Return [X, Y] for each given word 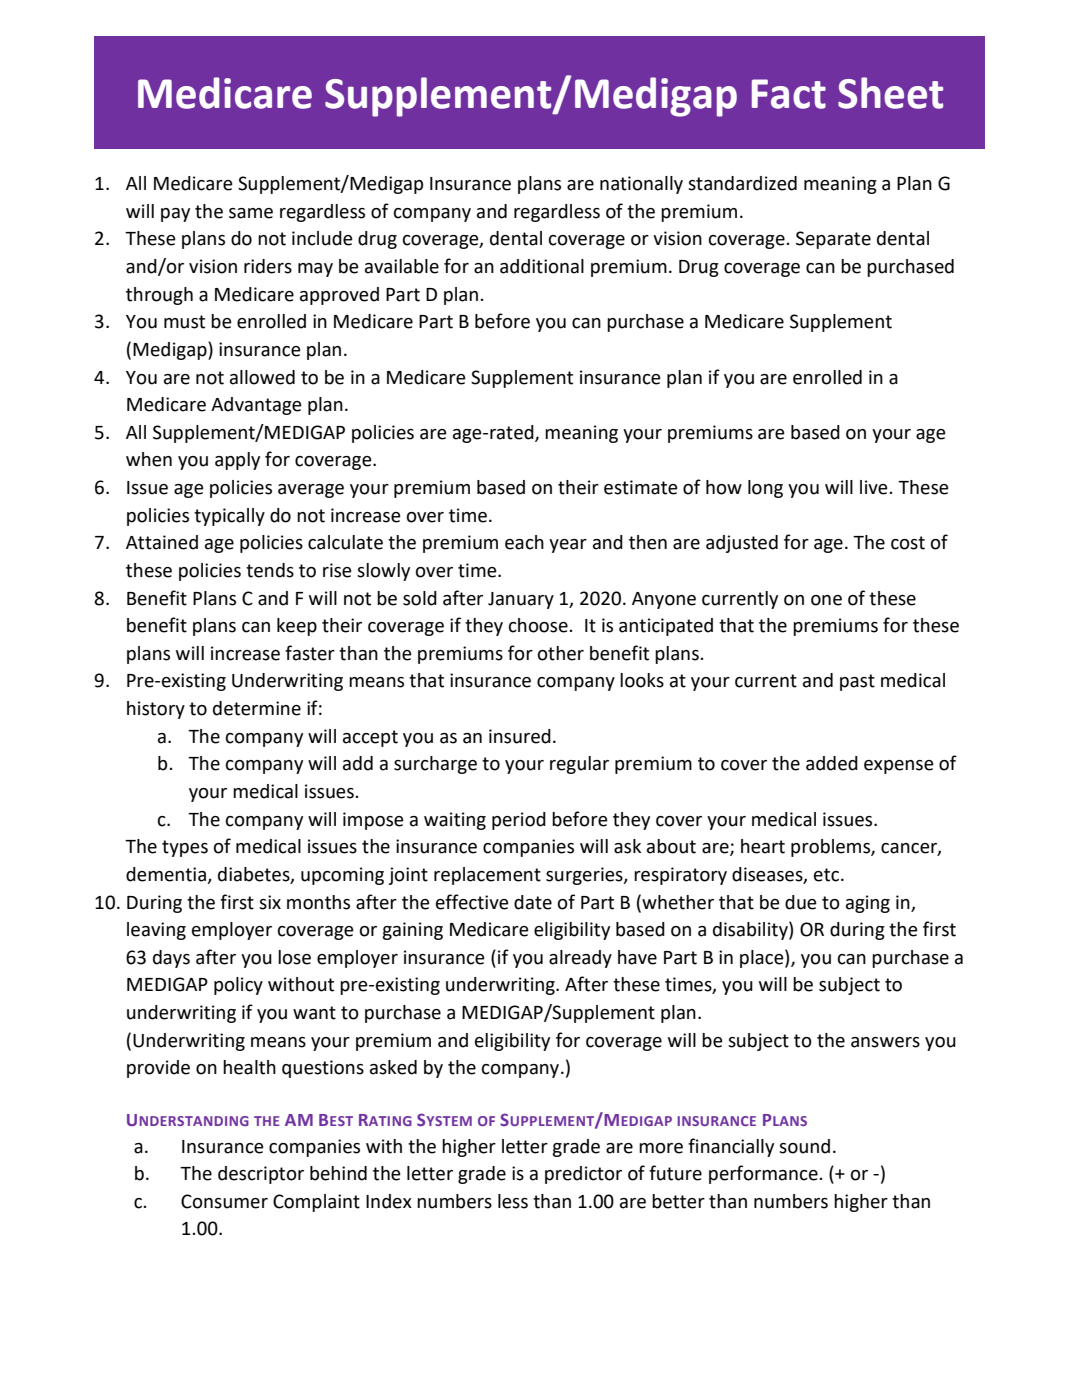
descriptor [261, 1175]
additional [542, 266]
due [801, 902]
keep [297, 627]
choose [538, 625]
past [857, 682]
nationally [641, 185]
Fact [789, 94]
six [270, 902]
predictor [583, 1175]
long [765, 489]
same [251, 213]
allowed [262, 377]
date [533, 902]
